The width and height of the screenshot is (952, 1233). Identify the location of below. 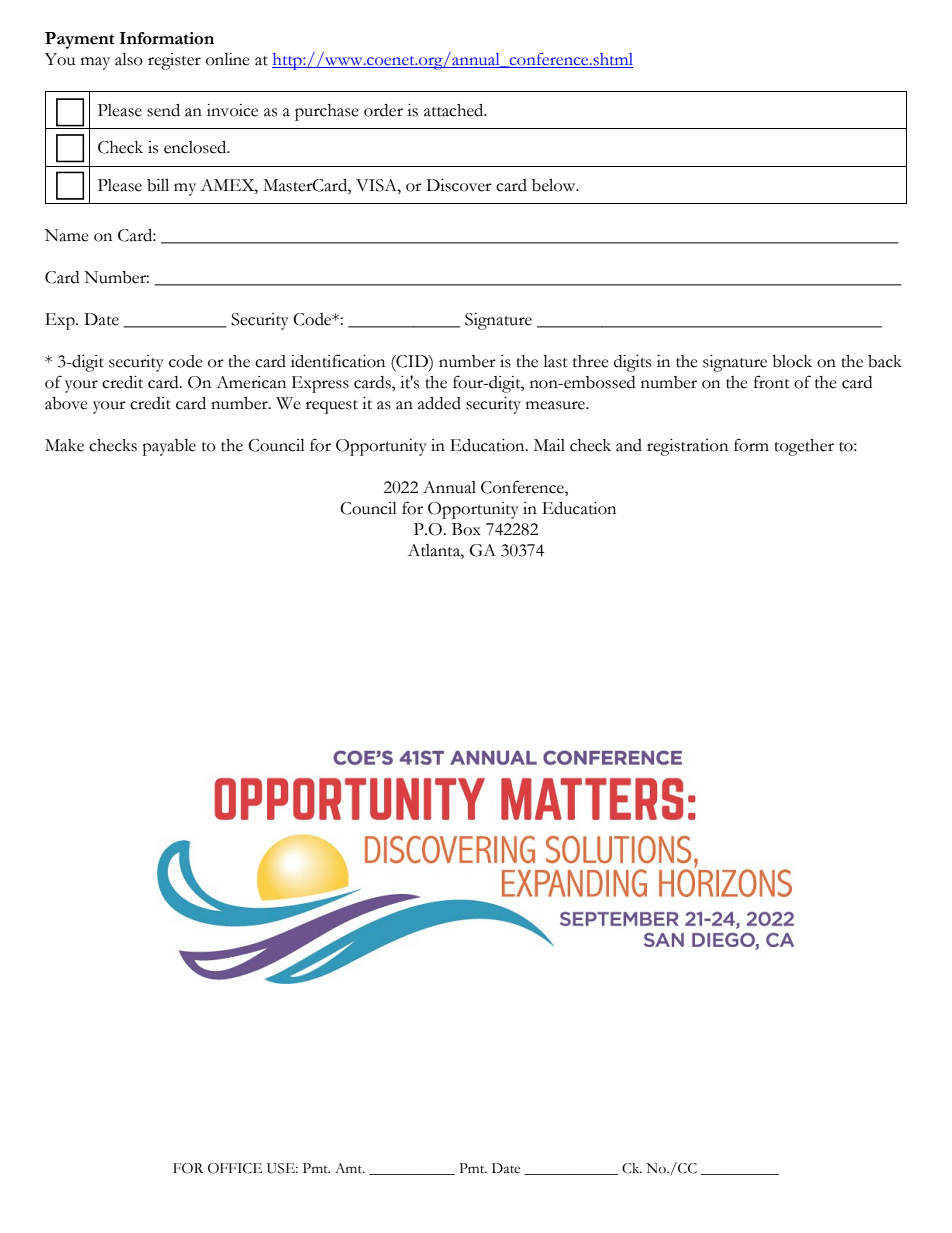
(555, 185).
